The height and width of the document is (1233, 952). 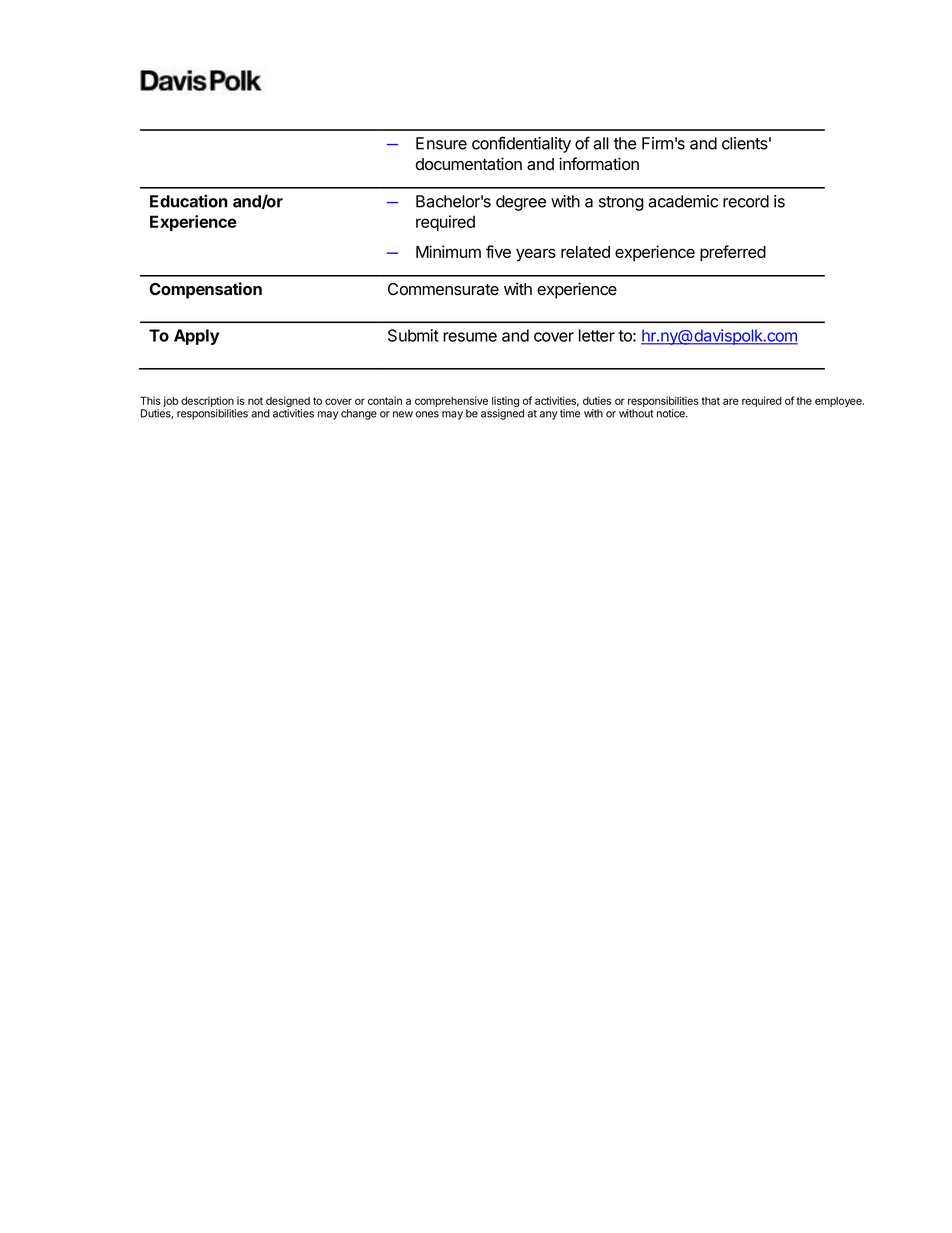 What do you see at coordinates (207, 401) in the document?
I see `description` at bounding box center [207, 401].
